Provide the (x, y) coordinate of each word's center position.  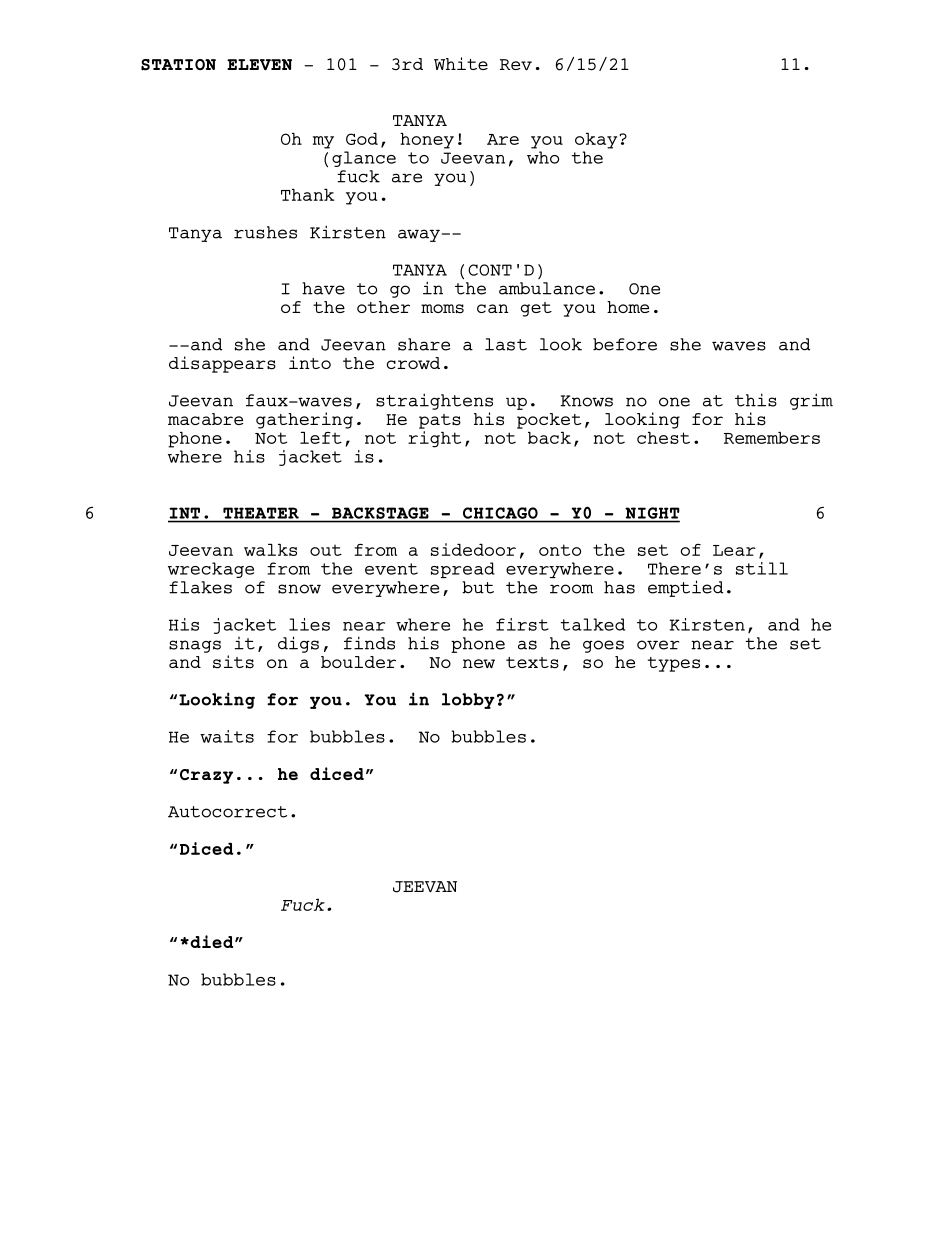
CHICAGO (500, 513)
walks (270, 549)
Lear (734, 550)
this (756, 400)
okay (596, 140)
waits (227, 736)
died (212, 941)
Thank (308, 194)
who (543, 157)
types (674, 664)
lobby (468, 701)
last (506, 344)
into (310, 362)
